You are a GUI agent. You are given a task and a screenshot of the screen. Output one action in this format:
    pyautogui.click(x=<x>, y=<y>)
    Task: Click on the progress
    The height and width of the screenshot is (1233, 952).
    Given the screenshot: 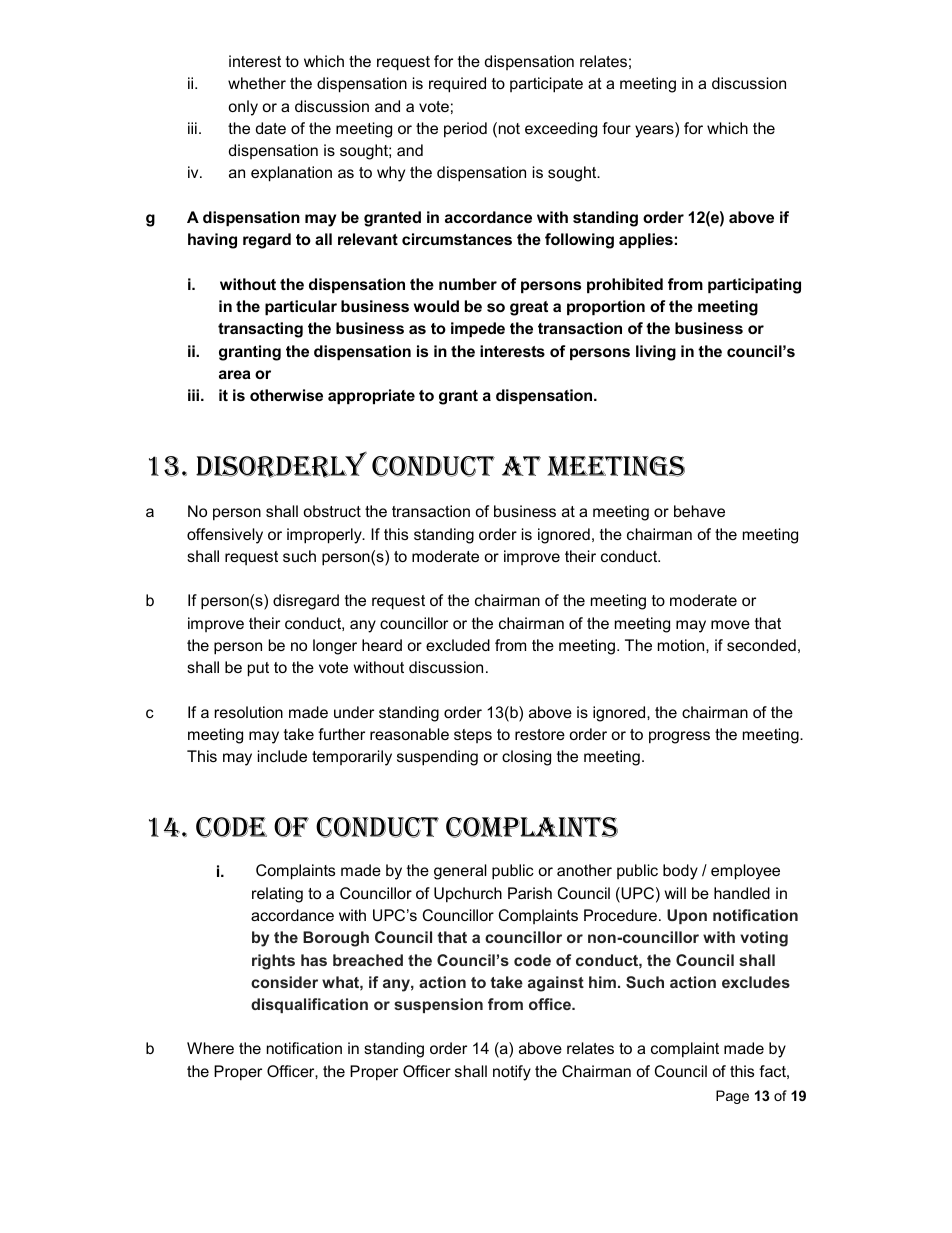 What is the action you would take?
    pyautogui.click(x=679, y=737)
